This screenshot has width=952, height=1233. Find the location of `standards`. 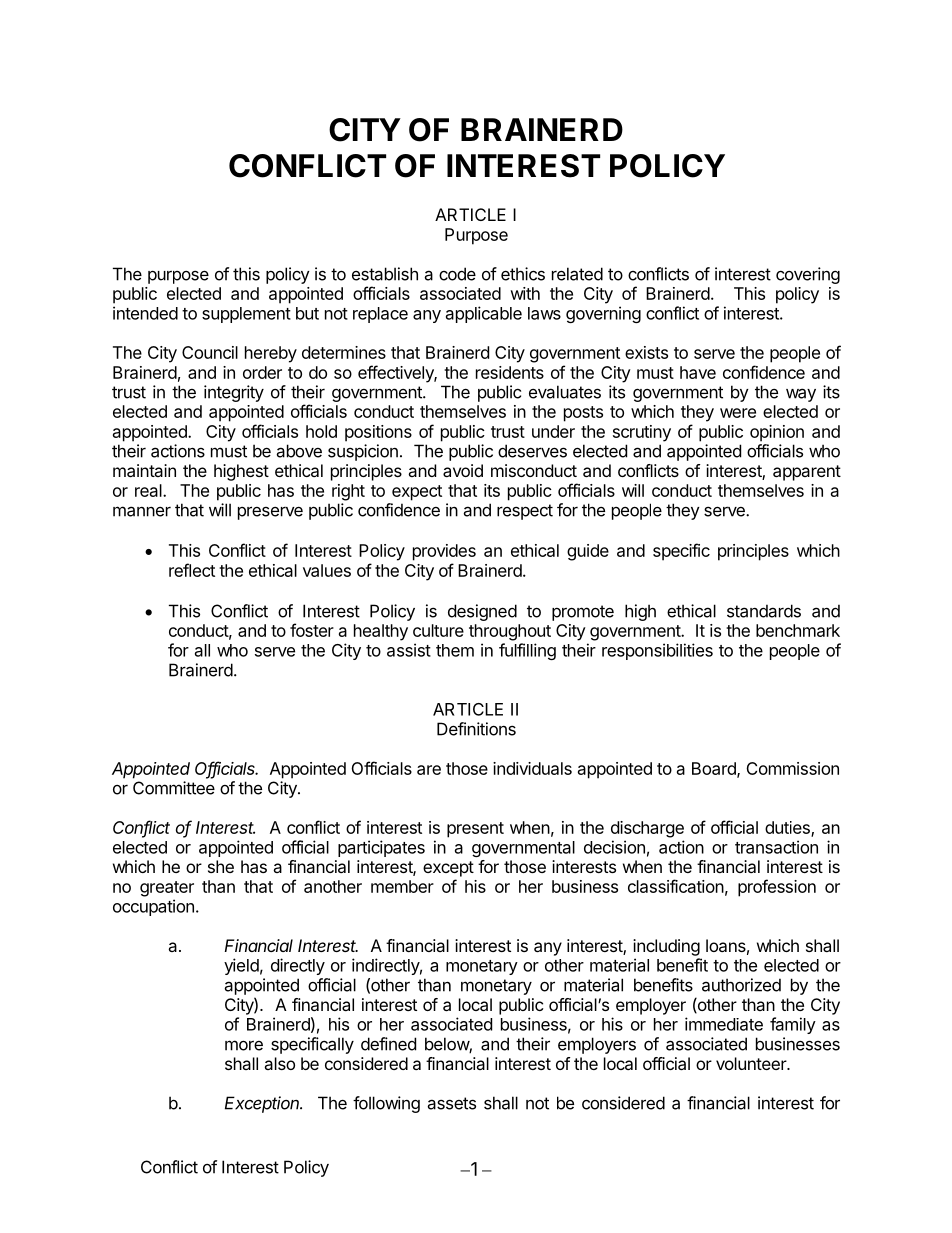

standards is located at coordinates (764, 611).
